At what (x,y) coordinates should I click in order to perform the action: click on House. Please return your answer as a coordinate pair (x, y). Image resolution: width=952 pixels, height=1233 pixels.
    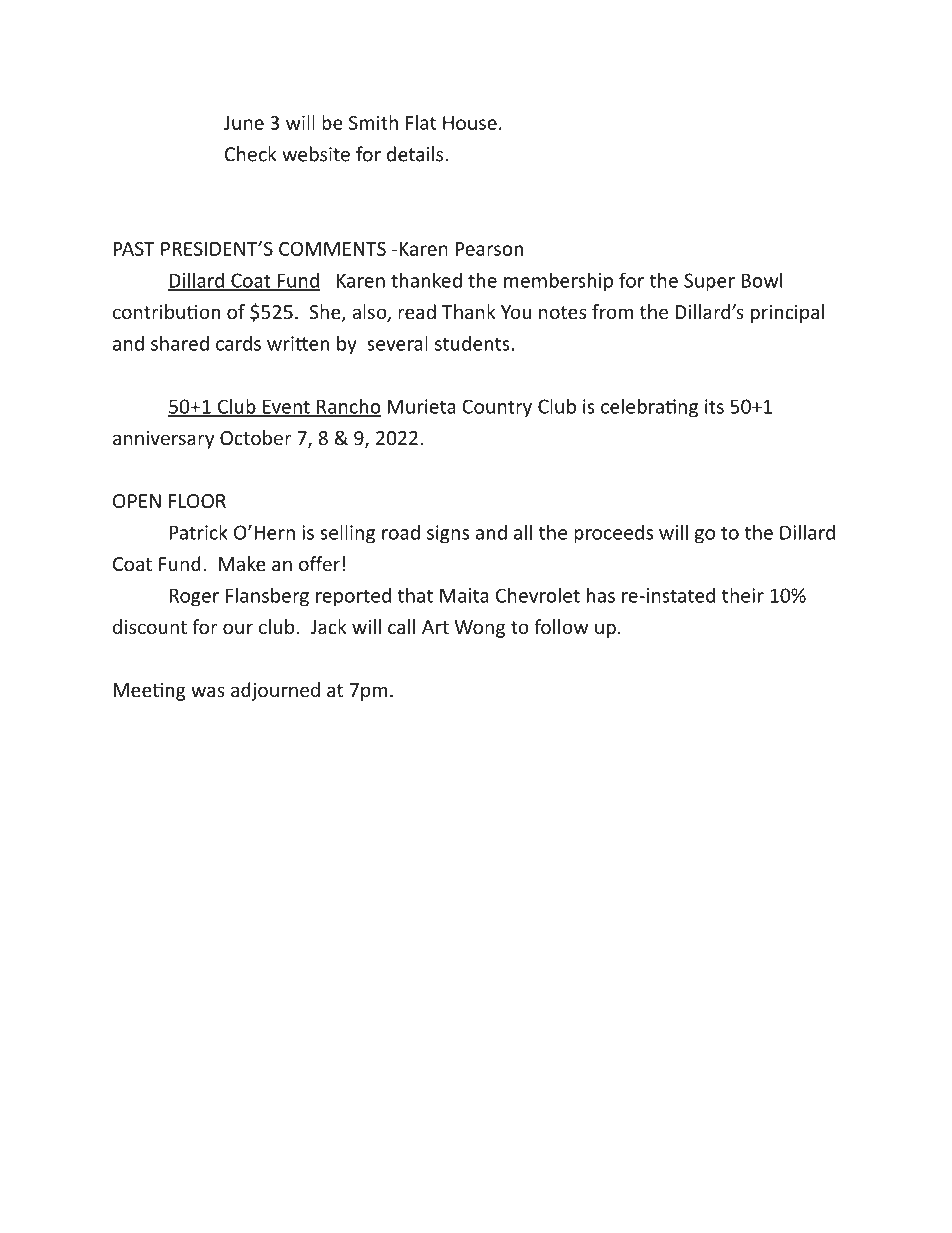
    Looking at the image, I should click on (470, 123).
